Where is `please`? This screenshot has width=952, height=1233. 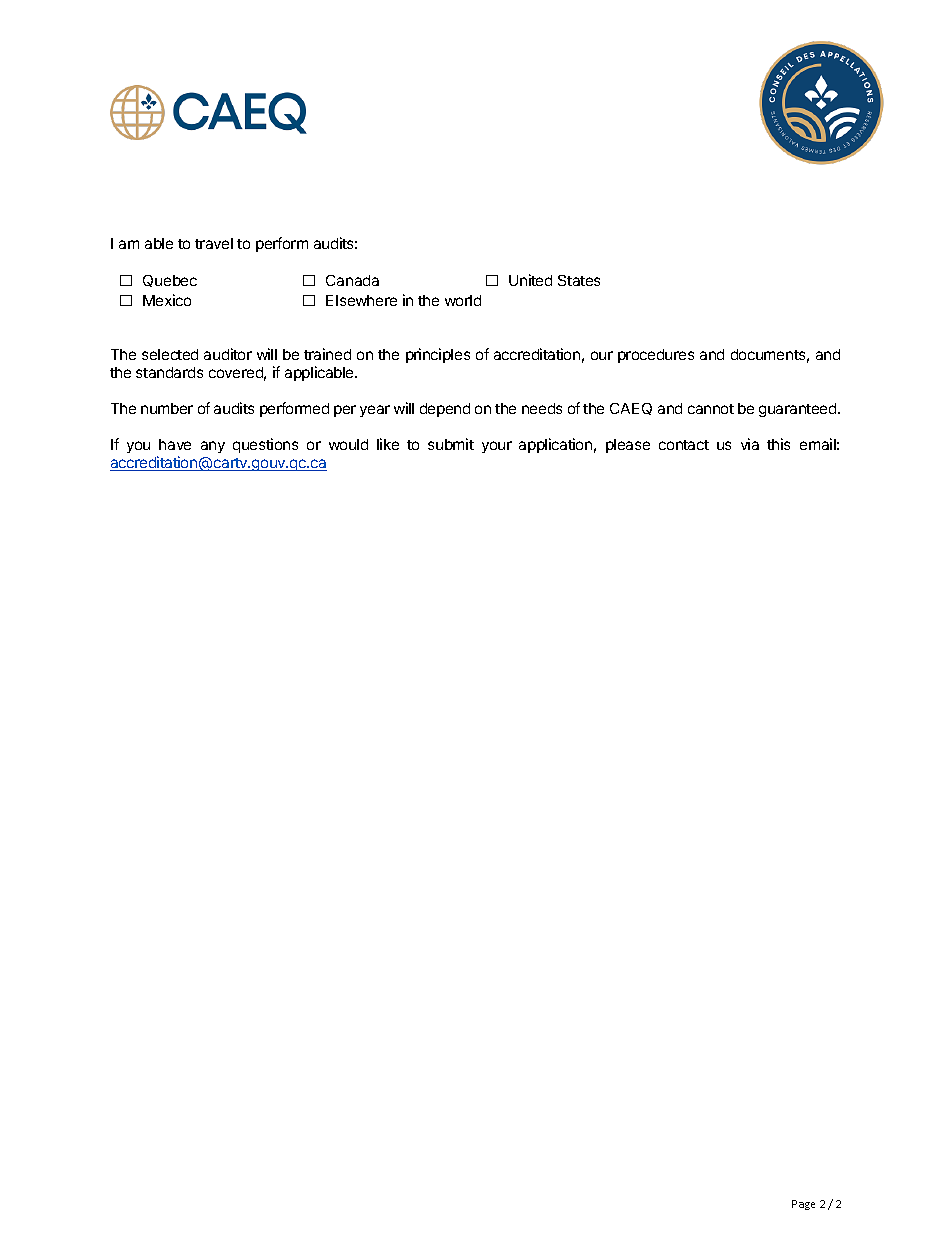
please is located at coordinates (628, 446).
